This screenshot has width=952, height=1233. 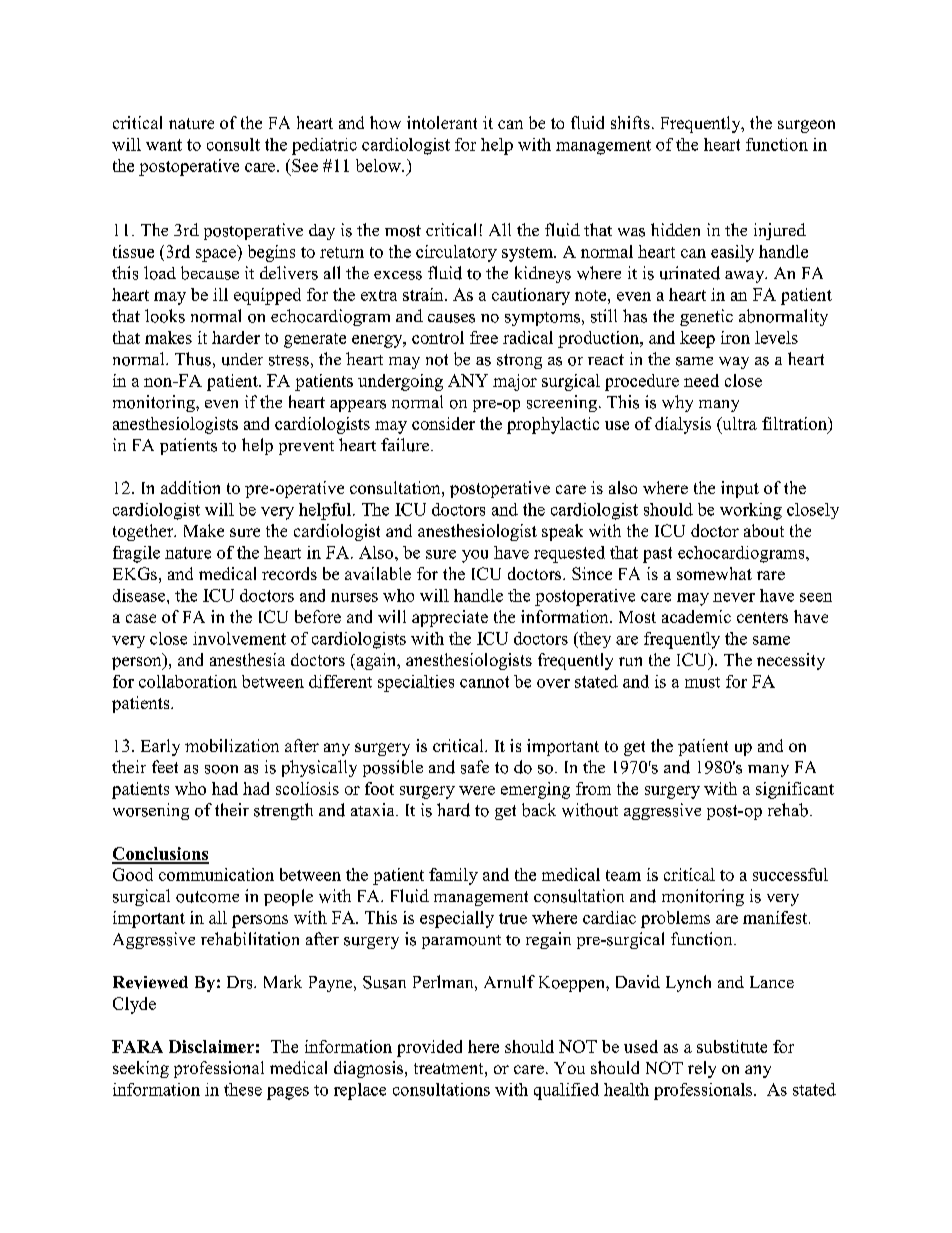 I want to click on appreciate, so click(x=450, y=618).
